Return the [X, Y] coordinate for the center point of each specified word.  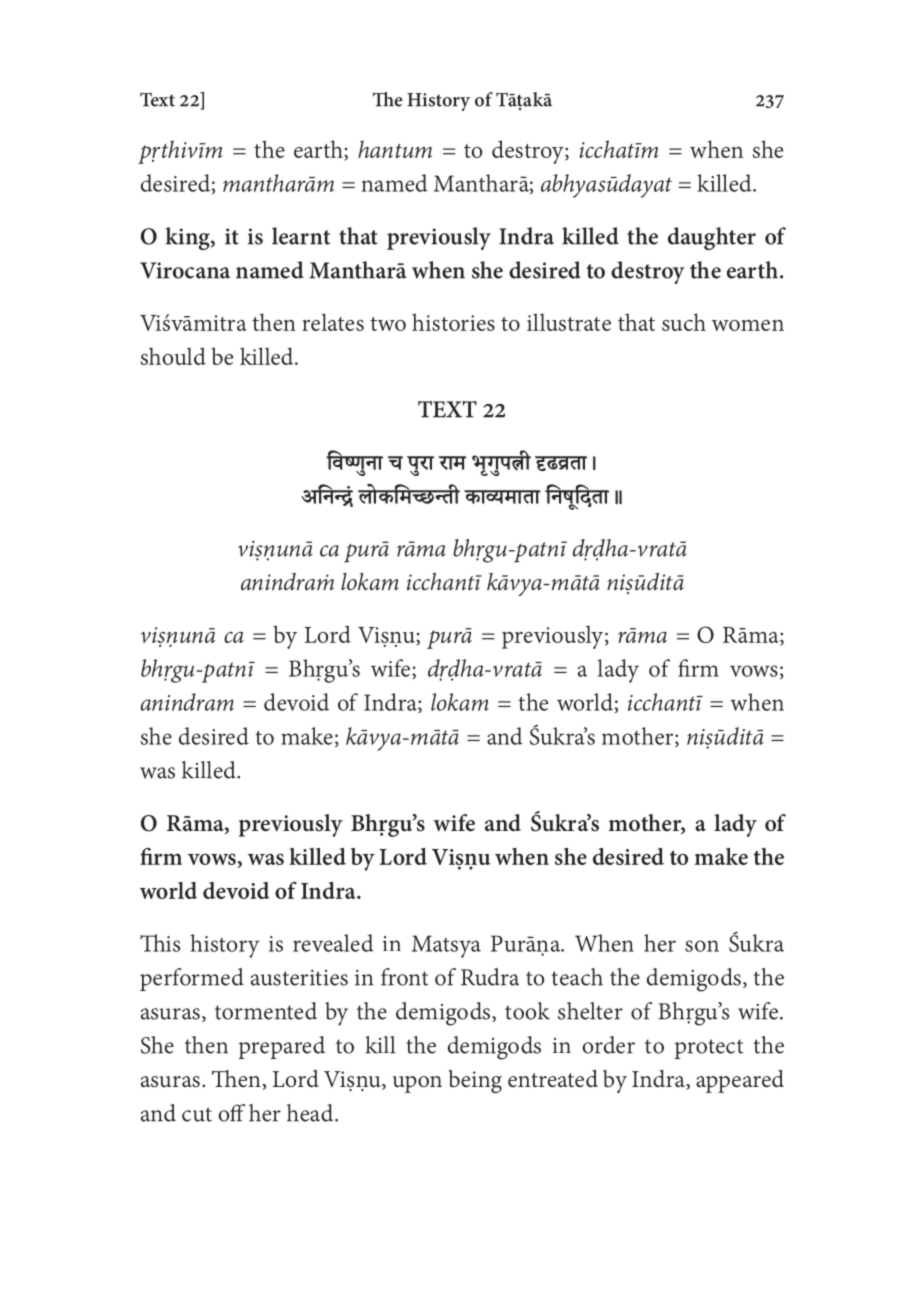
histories [453, 322]
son [702, 946]
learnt [301, 236]
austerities [299, 978]
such [684, 322]
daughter [712, 238]
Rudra [490, 977]
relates [333, 322]
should [173, 356]
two [388, 324]
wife [454, 823]
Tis [160, 943]
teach [577, 977]
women [748, 325]
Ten [236, 1079]
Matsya [446, 946]
